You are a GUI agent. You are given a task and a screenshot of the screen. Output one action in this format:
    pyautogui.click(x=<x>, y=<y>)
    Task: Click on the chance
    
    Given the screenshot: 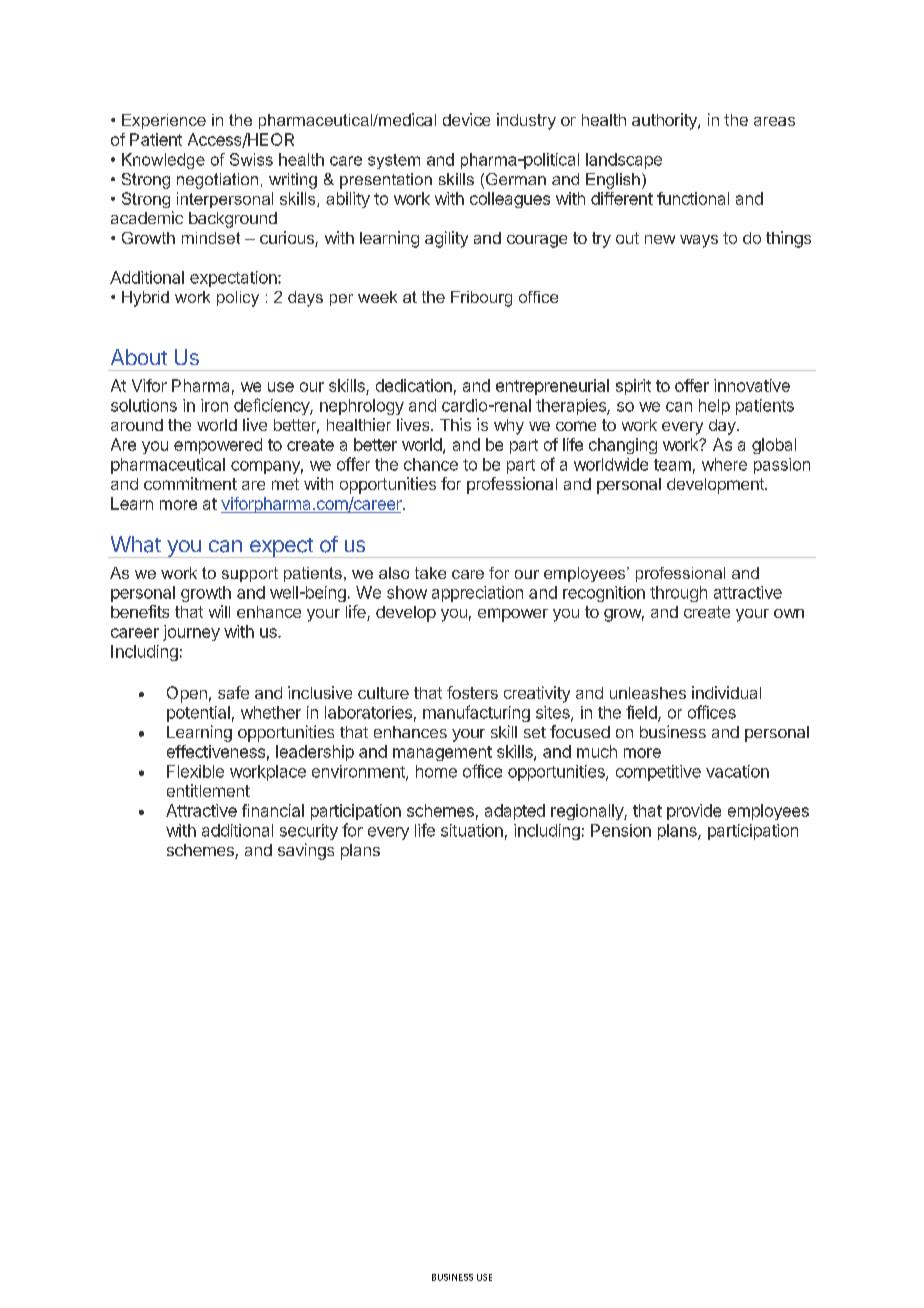 What is the action you would take?
    pyautogui.click(x=431, y=464)
